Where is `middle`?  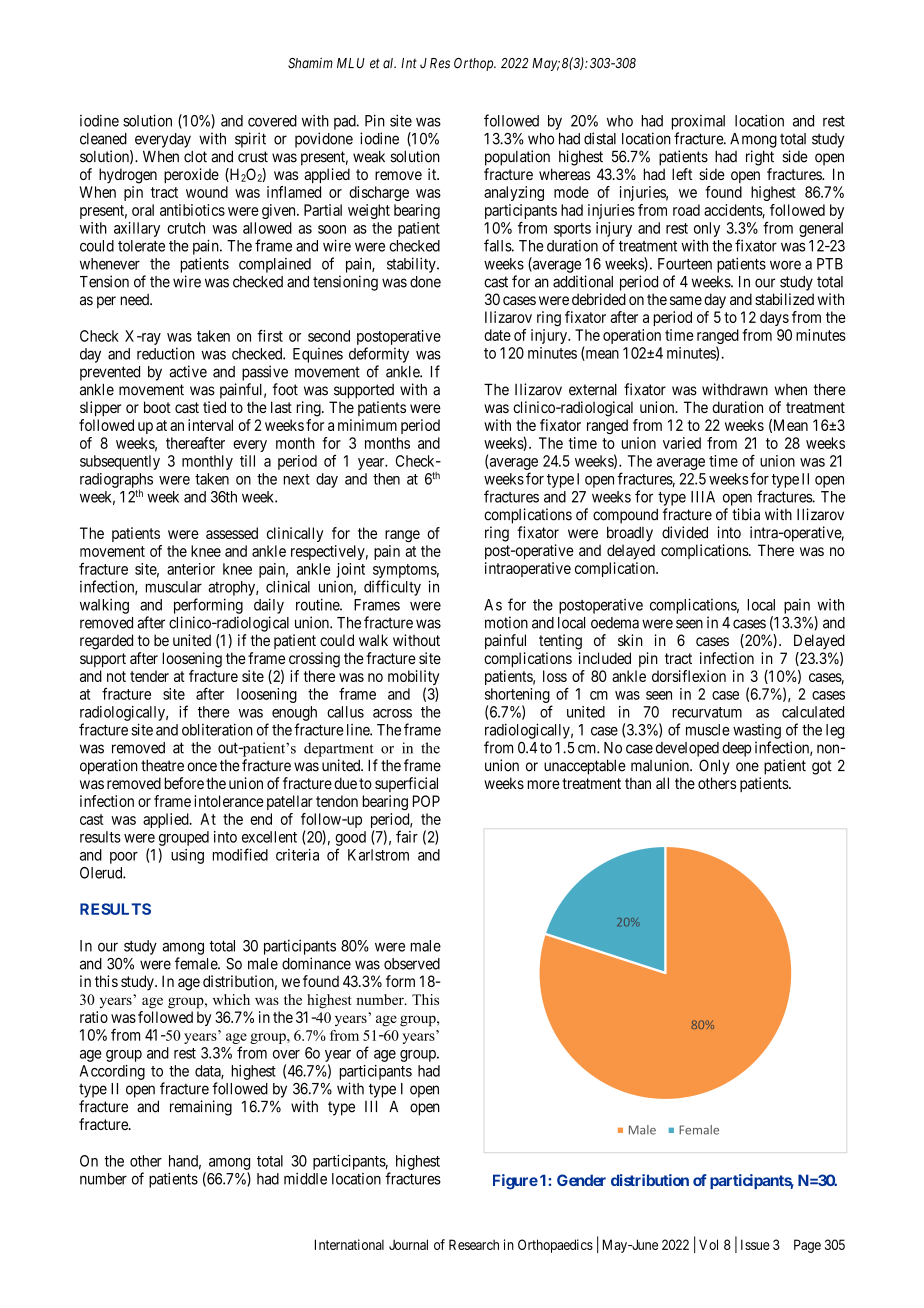 middle is located at coordinates (305, 1178).
